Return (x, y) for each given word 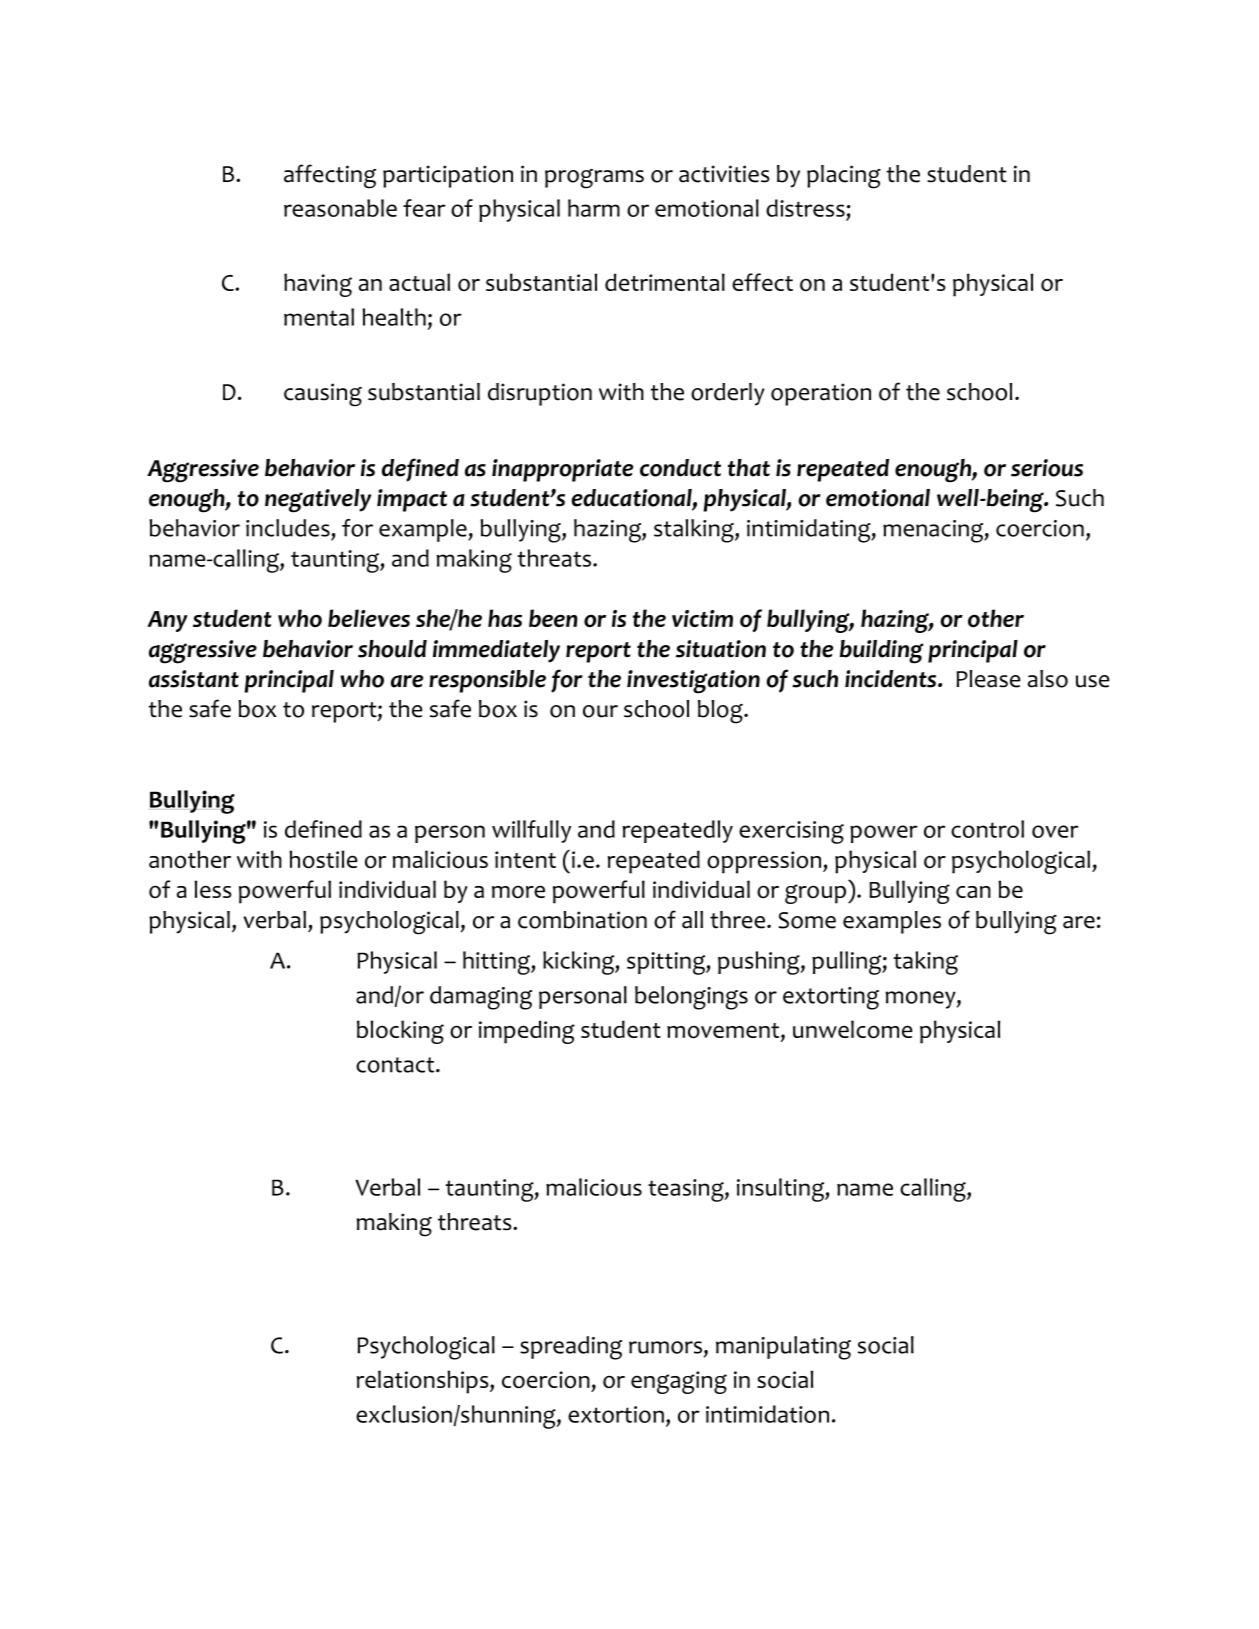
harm (594, 208)
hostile (323, 859)
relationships (424, 1382)
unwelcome (853, 1029)
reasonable (340, 208)
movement (724, 1032)
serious (1047, 468)
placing (844, 177)
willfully (531, 831)
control (987, 829)
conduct (680, 468)
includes (288, 528)
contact (396, 1065)
